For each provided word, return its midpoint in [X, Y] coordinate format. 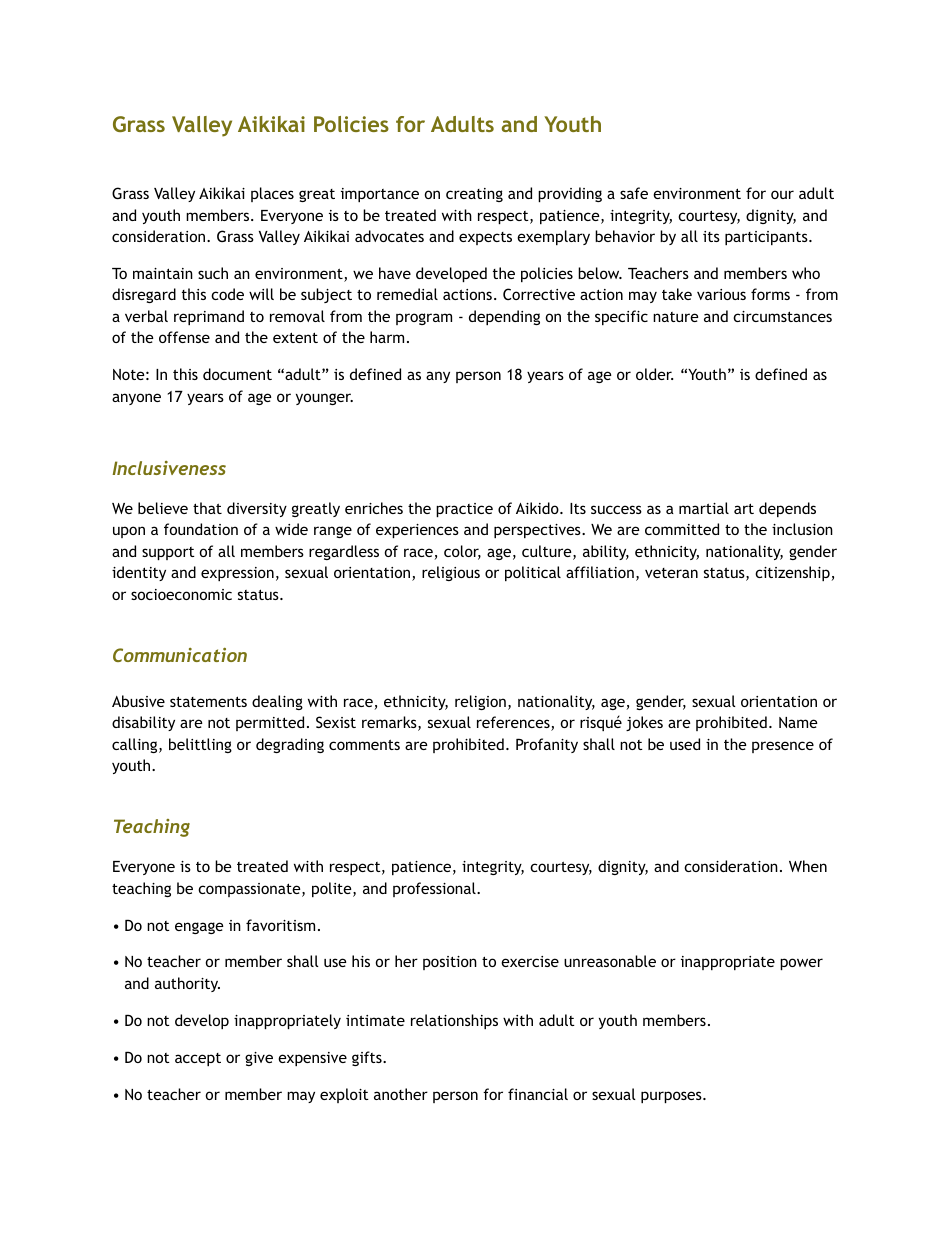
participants [767, 238]
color [462, 552]
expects [485, 238]
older [654, 374]
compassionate [250, 890]
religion [480, 702]
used [685, 744]
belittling [200, 745]
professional [435, 889]
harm [387, 337]
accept [198, 1059]
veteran [671, 573]
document [237, 374]
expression [237, 574]
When [808, 866]
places [272, 194]
